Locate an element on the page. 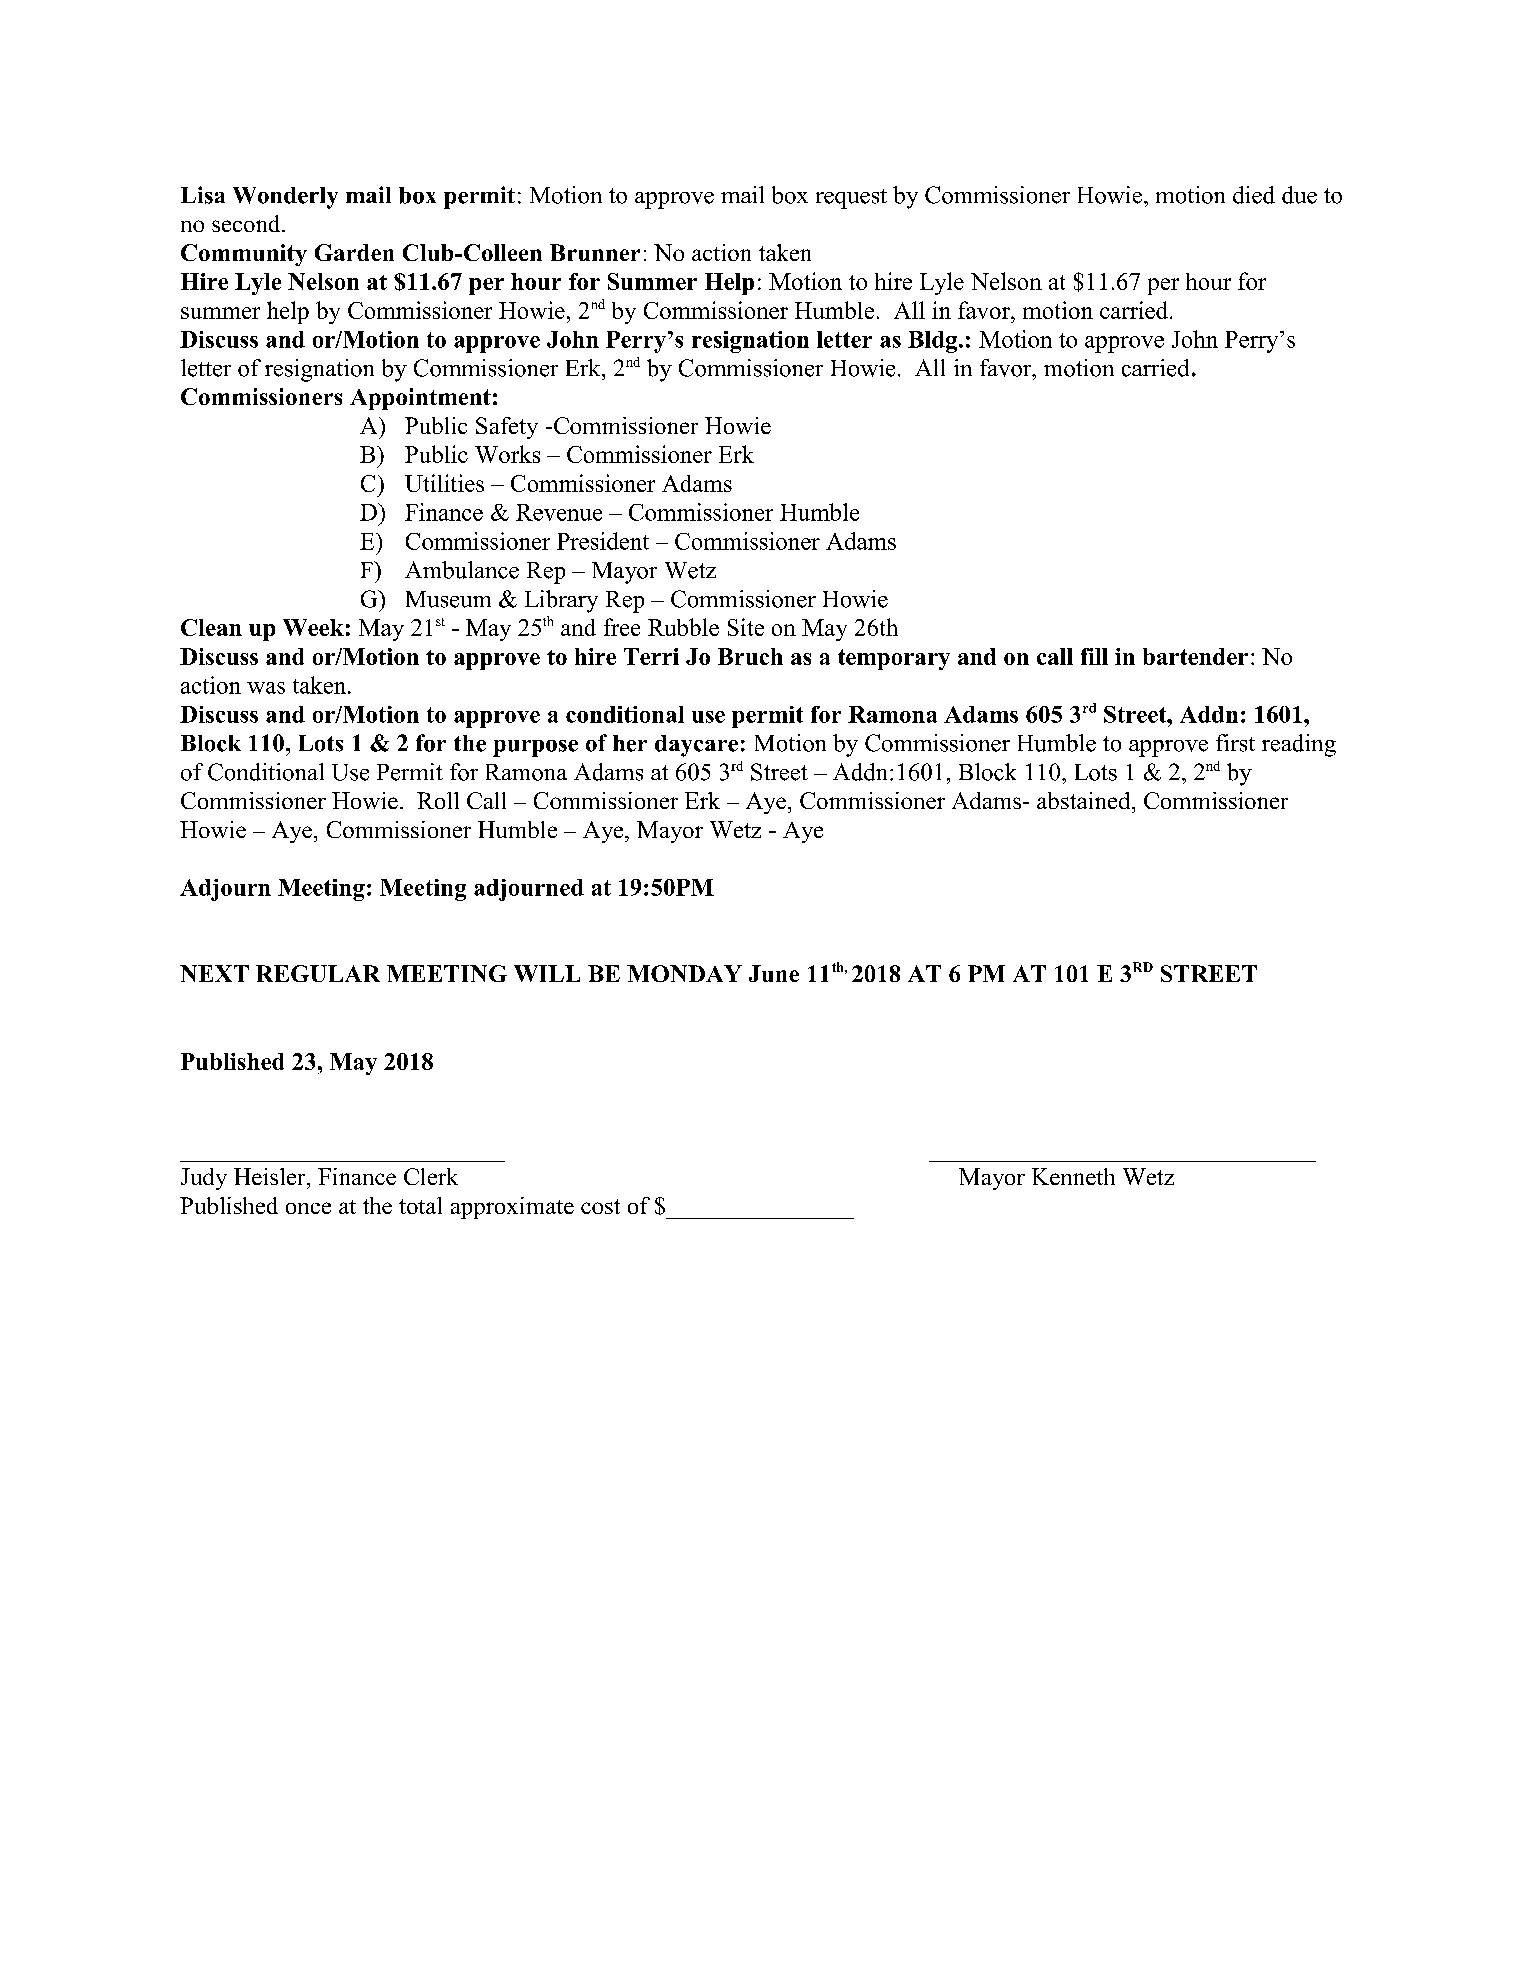 This document has height=1978, width=1528. Garden is located at coordinates (354, 252).
